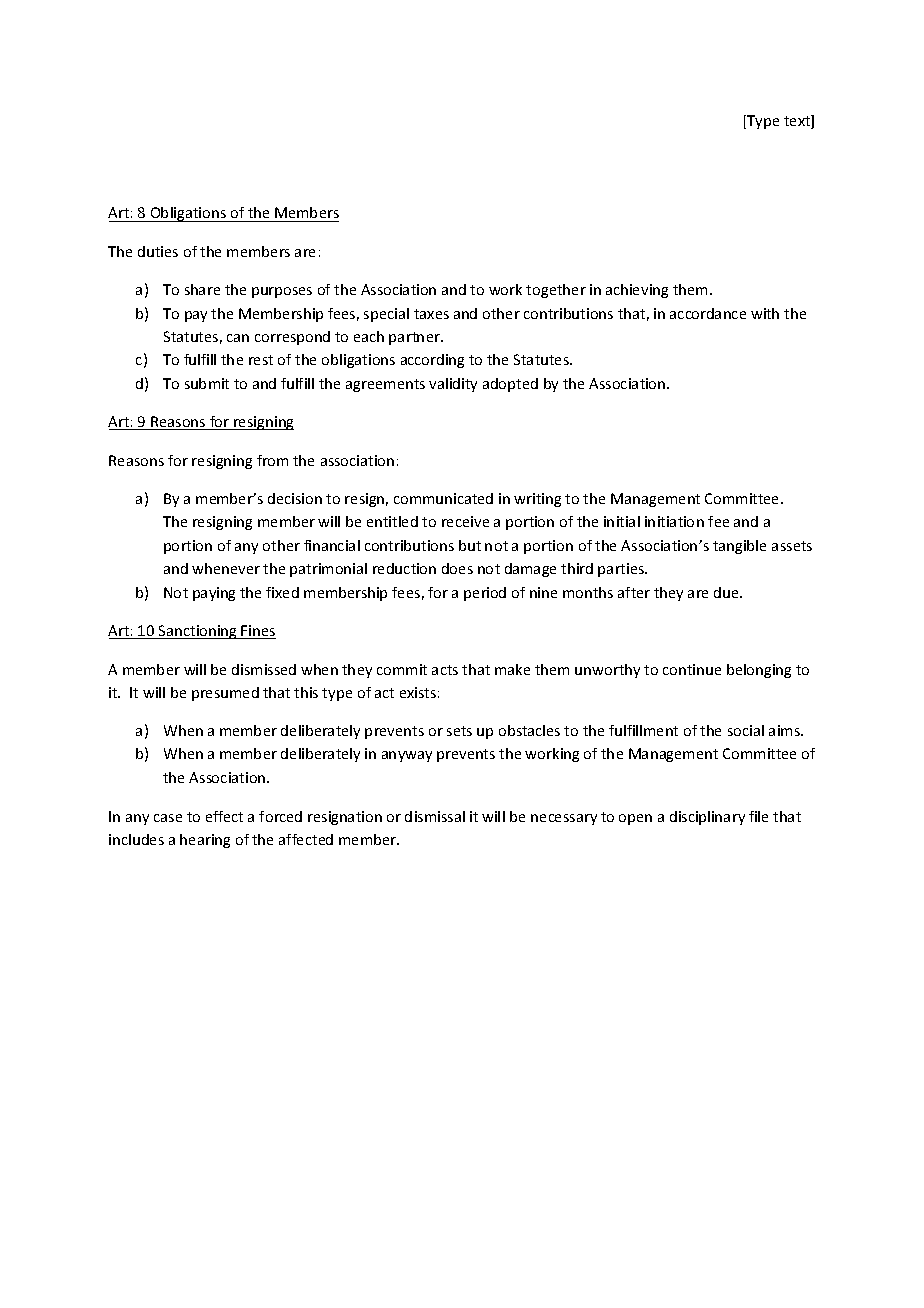 The width and height of the screenshot is (924, 1308). I want to click on disciplinary, so click(707, 818).
